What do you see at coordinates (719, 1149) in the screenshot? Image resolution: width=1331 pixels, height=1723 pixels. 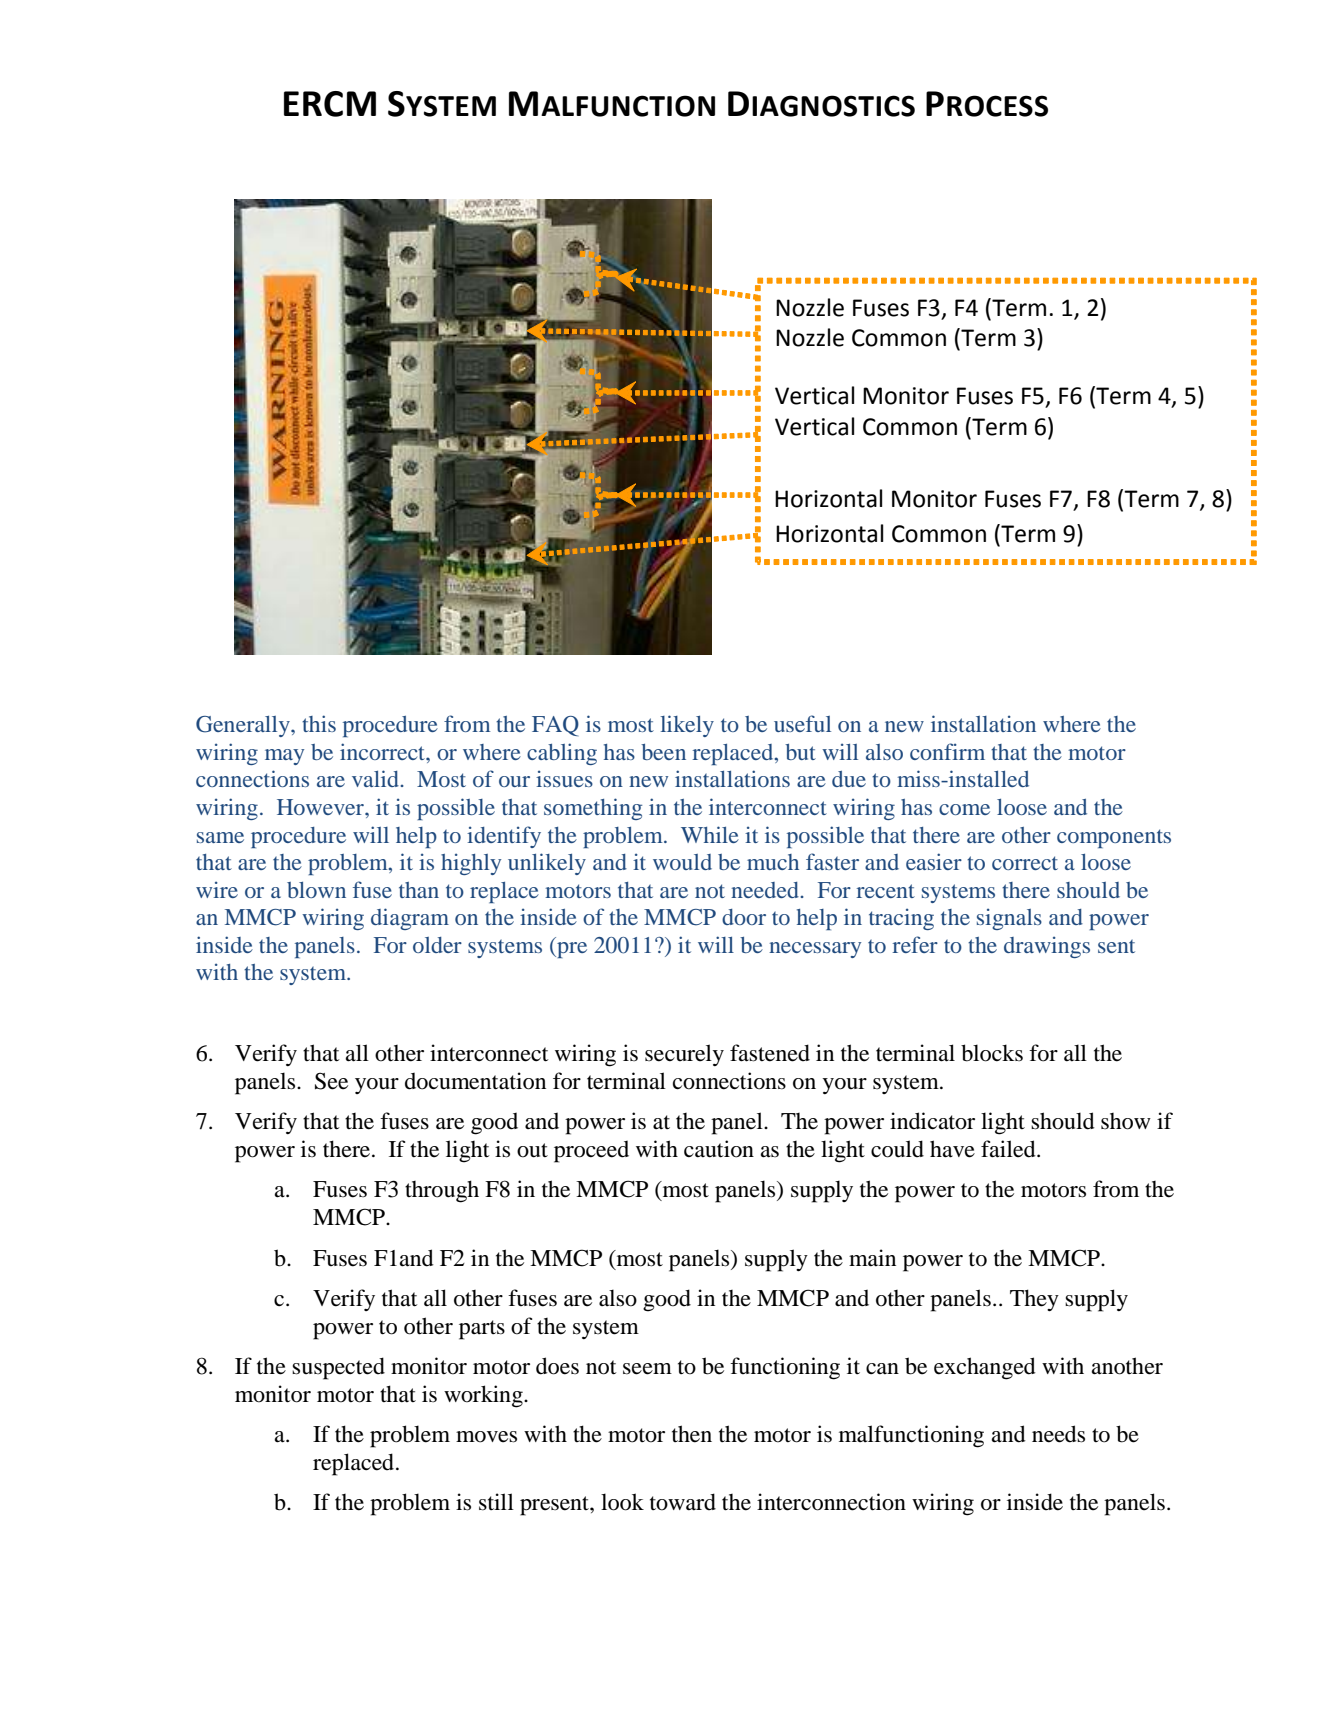 I see `caution` at bounding box center [719, 1149].
